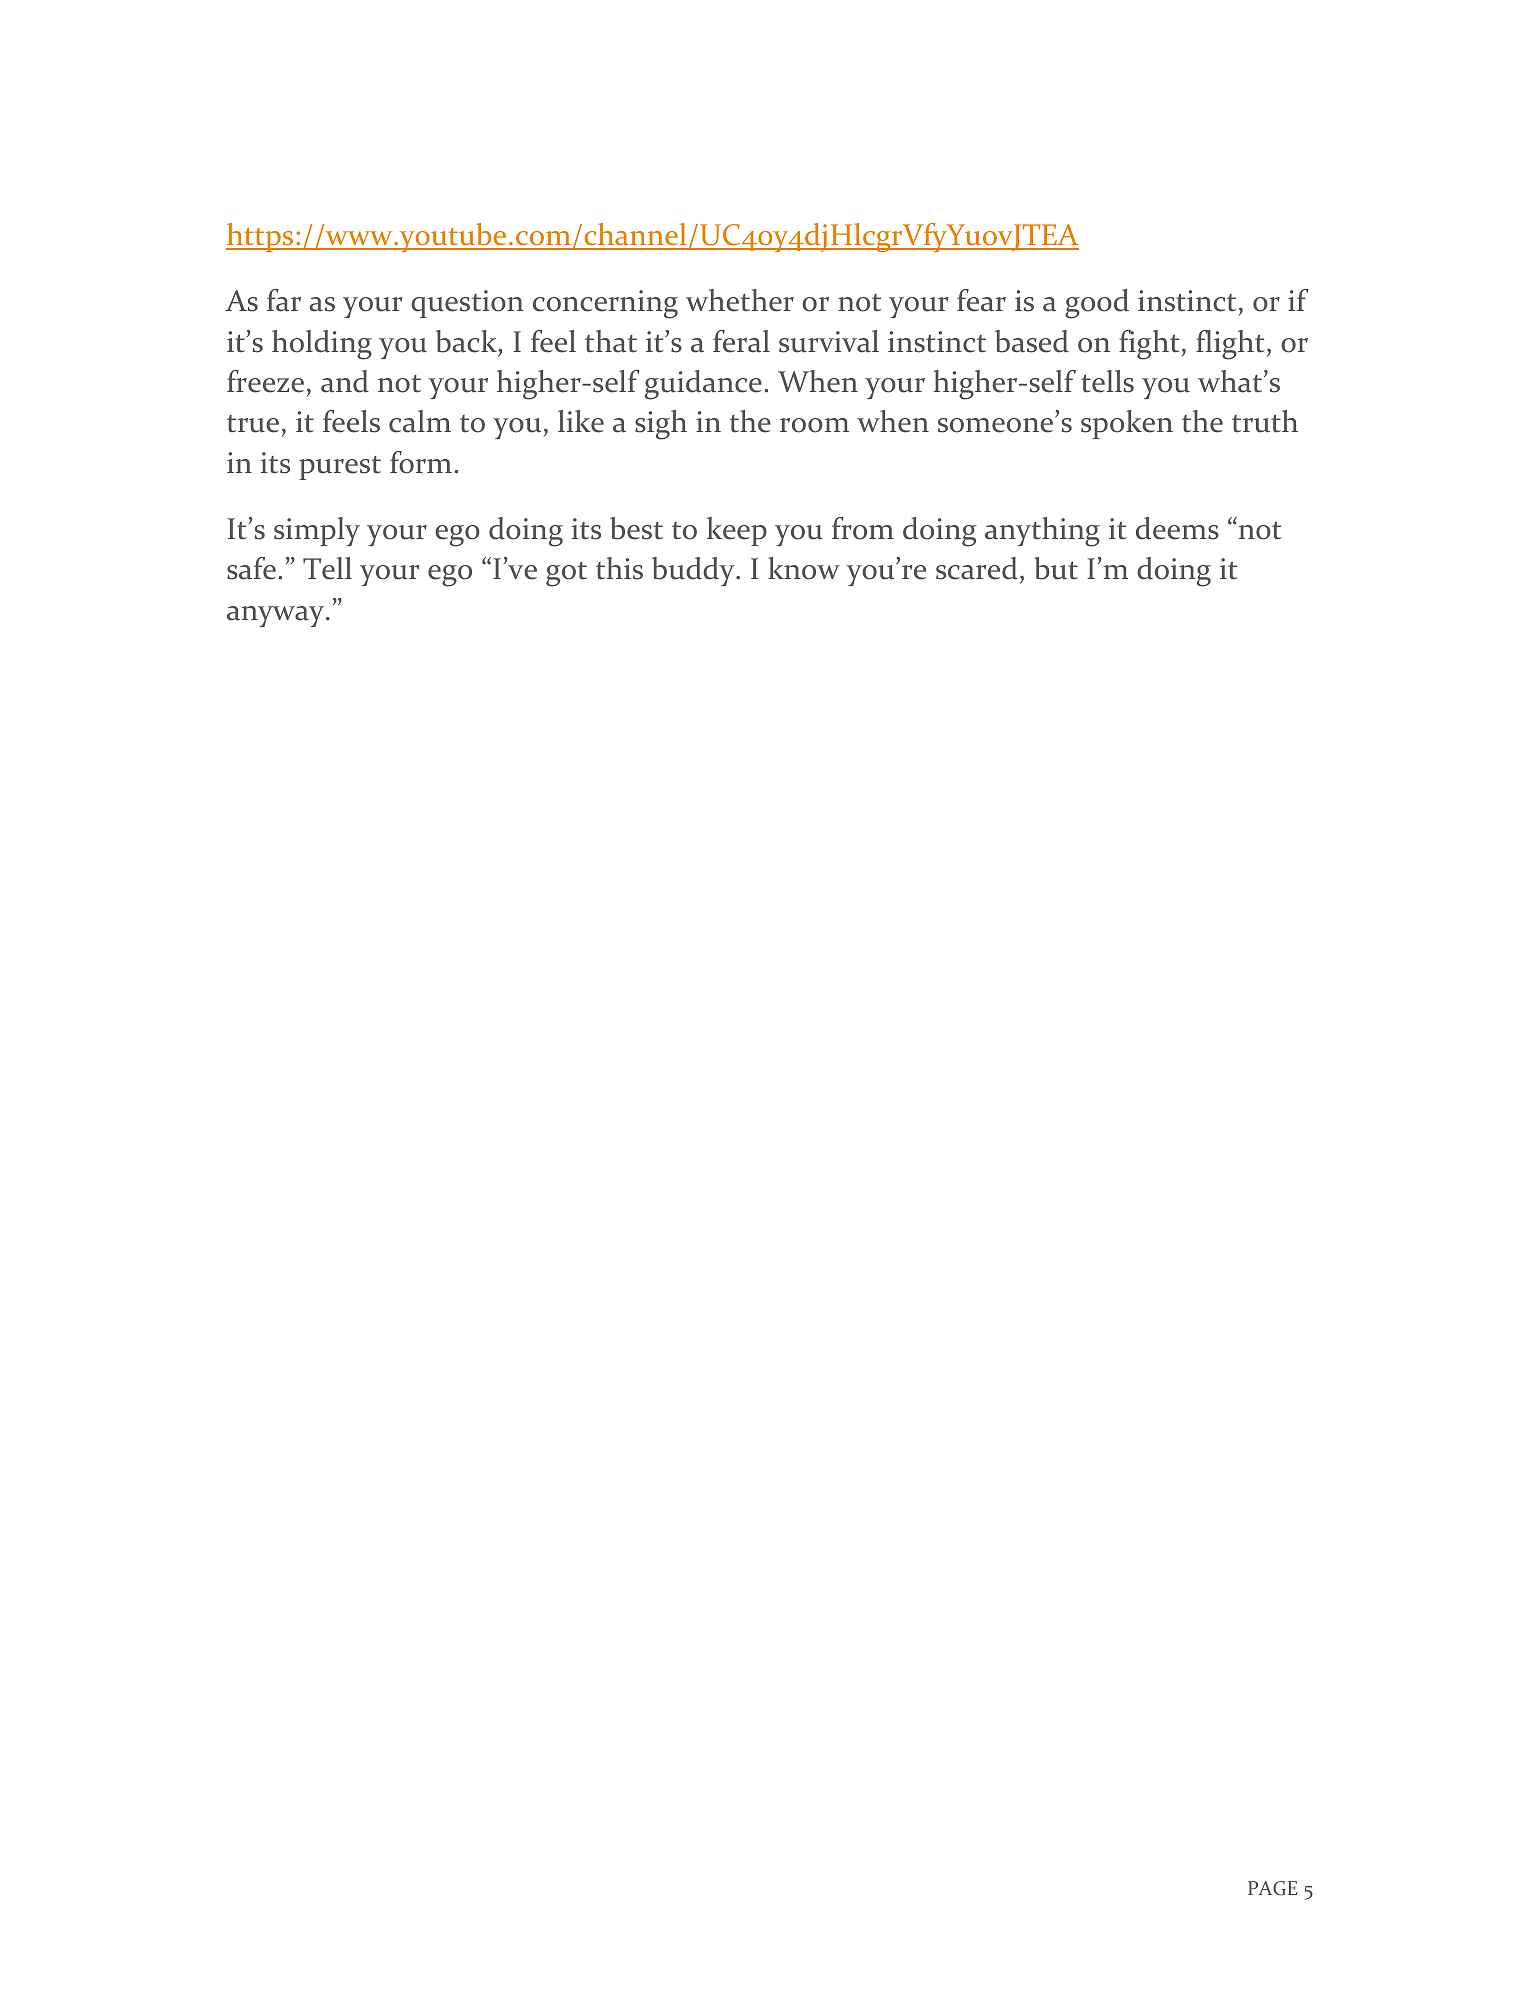 The height and width of the image is (1991, 1539). Describe the element at coordinates (1272, 1888) in the image. I see `PAGE` at that location.
